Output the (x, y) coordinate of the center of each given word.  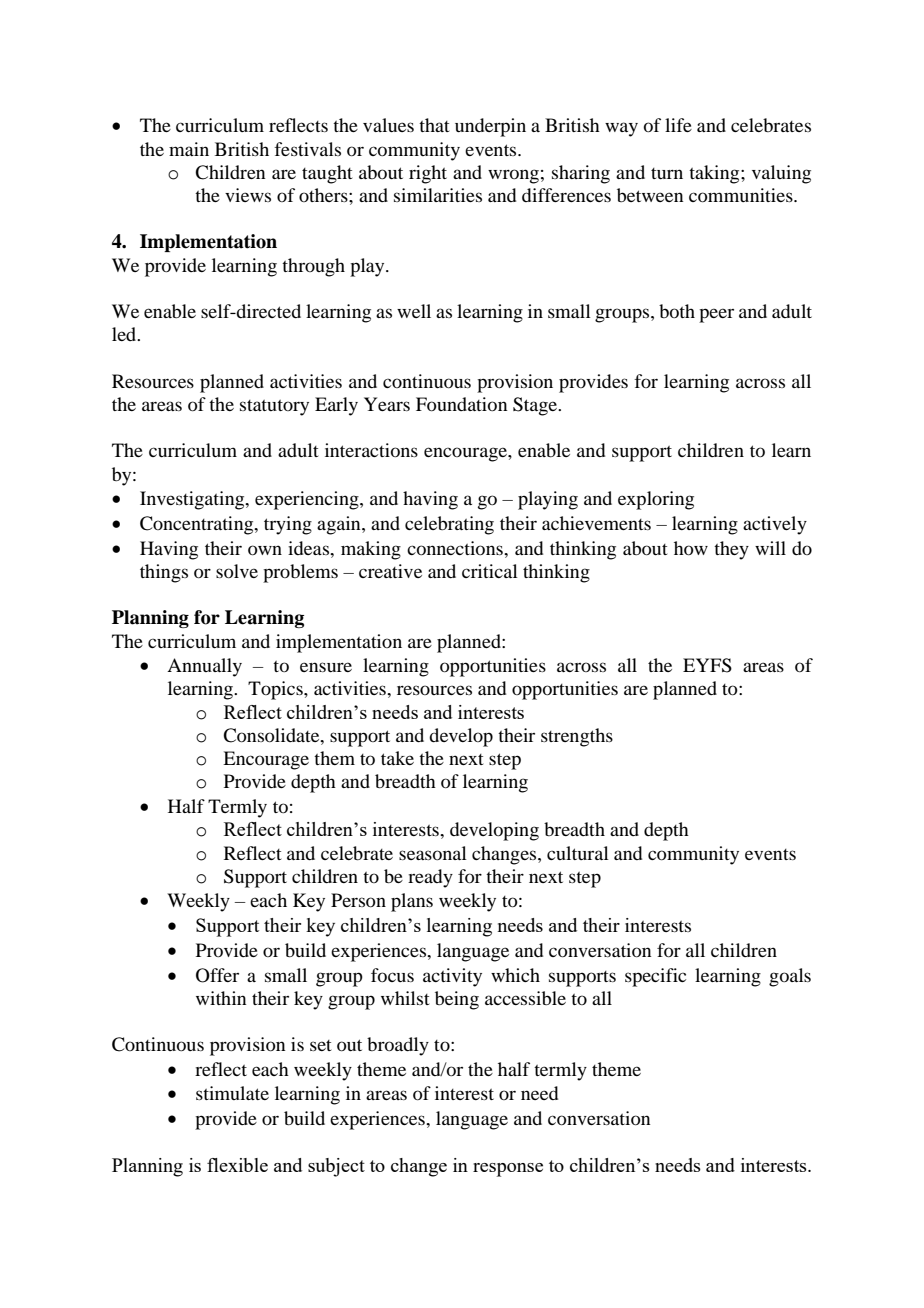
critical (490, 571)
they (731, 550)
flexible (237, 1165)
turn (667, 173)
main (189, 149)
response (508, 1170)
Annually (204, 667)
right (428, 174)
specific (655, 977)
